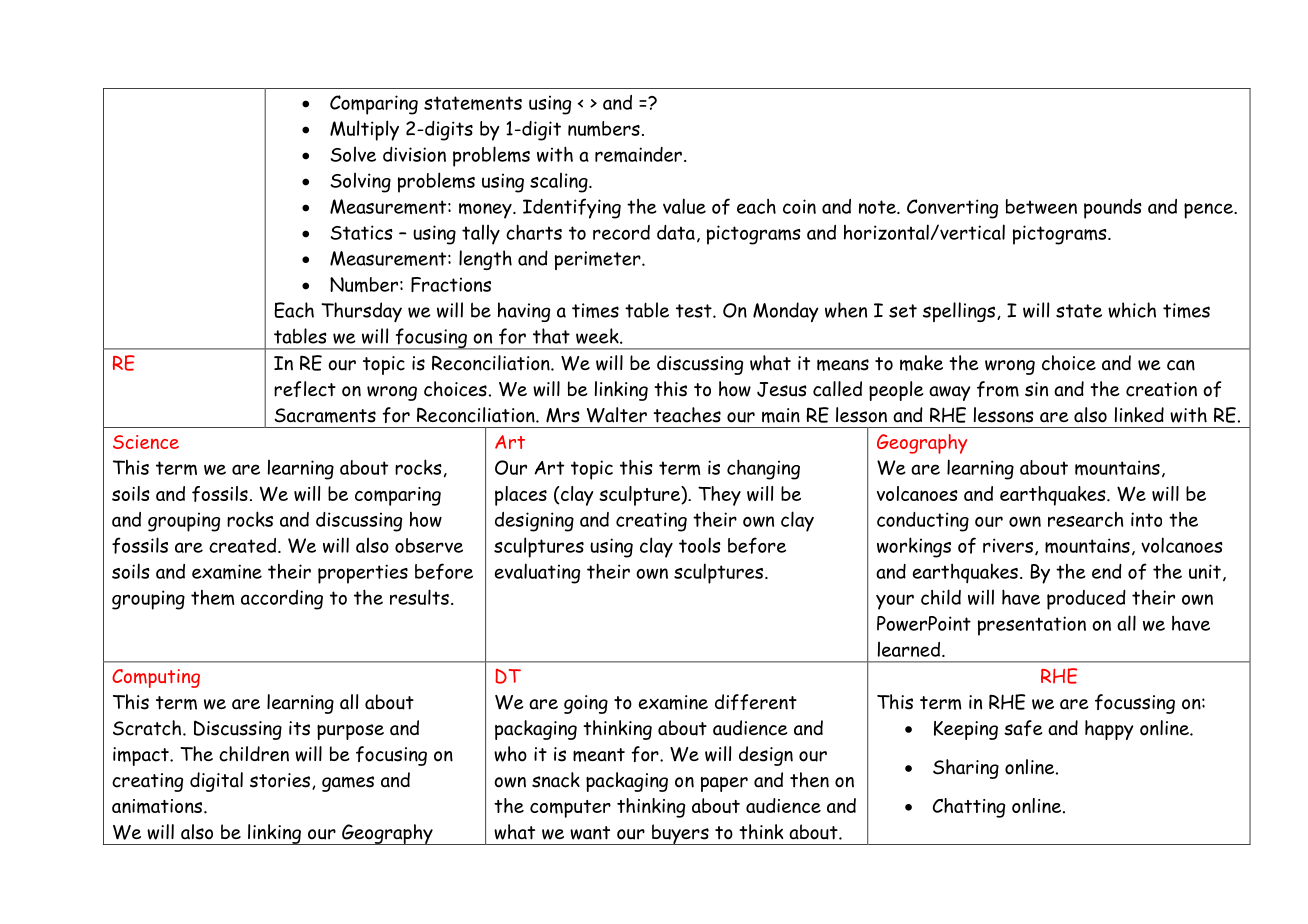  Describe the element at coordinates (680, 834) in the screenshot. I see `buyers` at that location.
